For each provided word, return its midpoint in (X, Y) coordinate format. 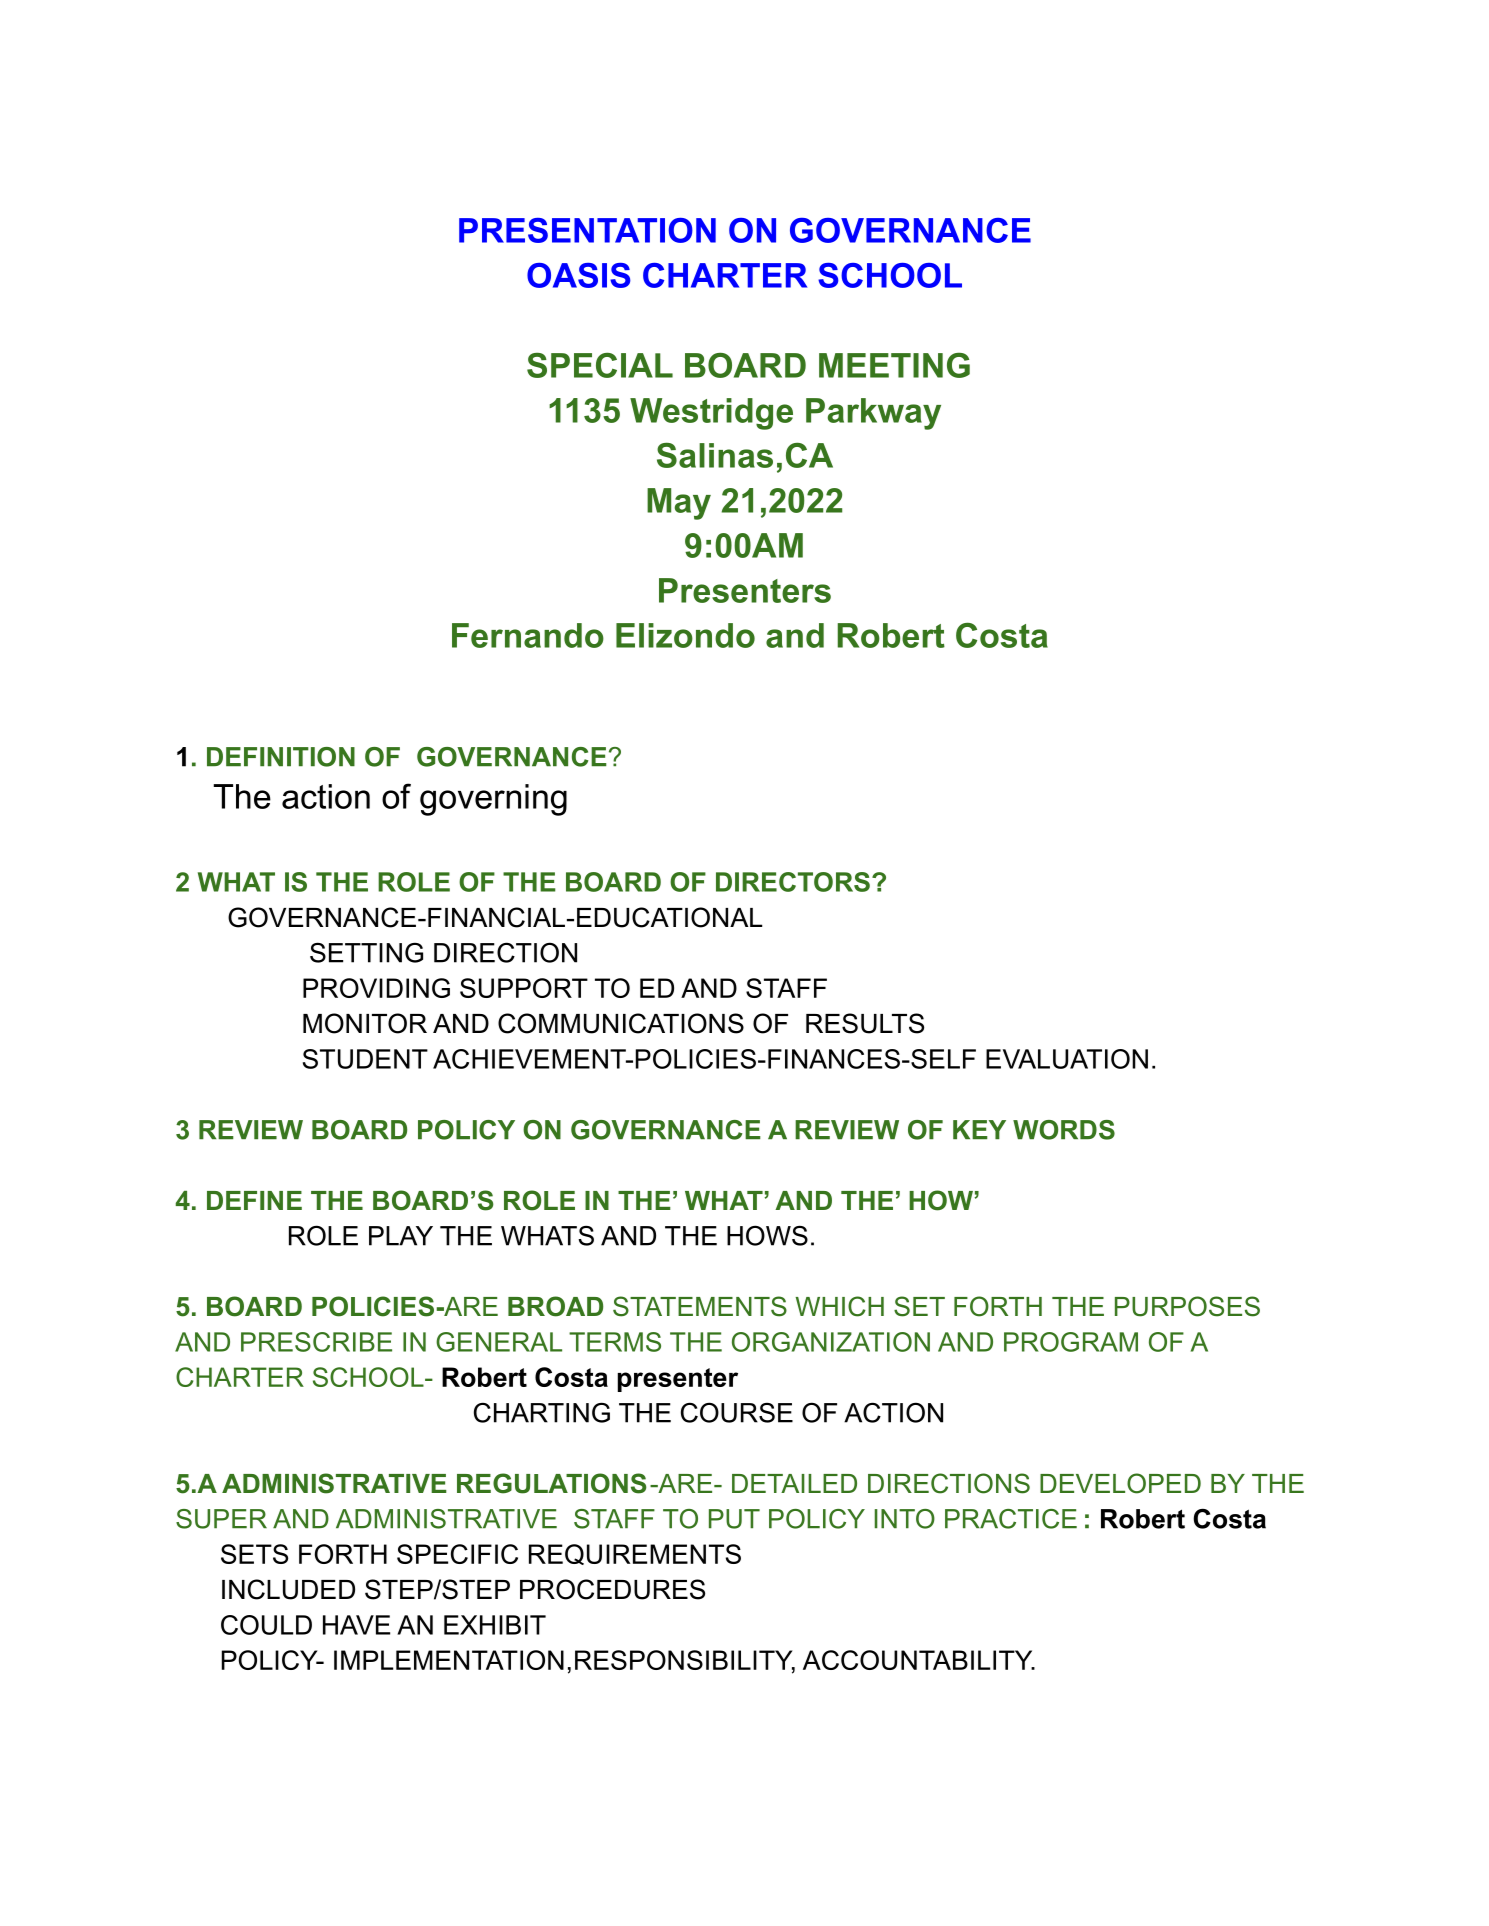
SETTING (366, 952)
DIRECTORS (793, 882)
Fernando (528, 635)
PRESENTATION (587, 230)
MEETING (894, 365)
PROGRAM (1071, 1342)
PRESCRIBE (316, 1342)
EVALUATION (1067, 1059)
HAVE (356, 1625)
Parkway (873, 414)
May (679, 504)
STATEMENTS (700, 1306)
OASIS (579, 275)
